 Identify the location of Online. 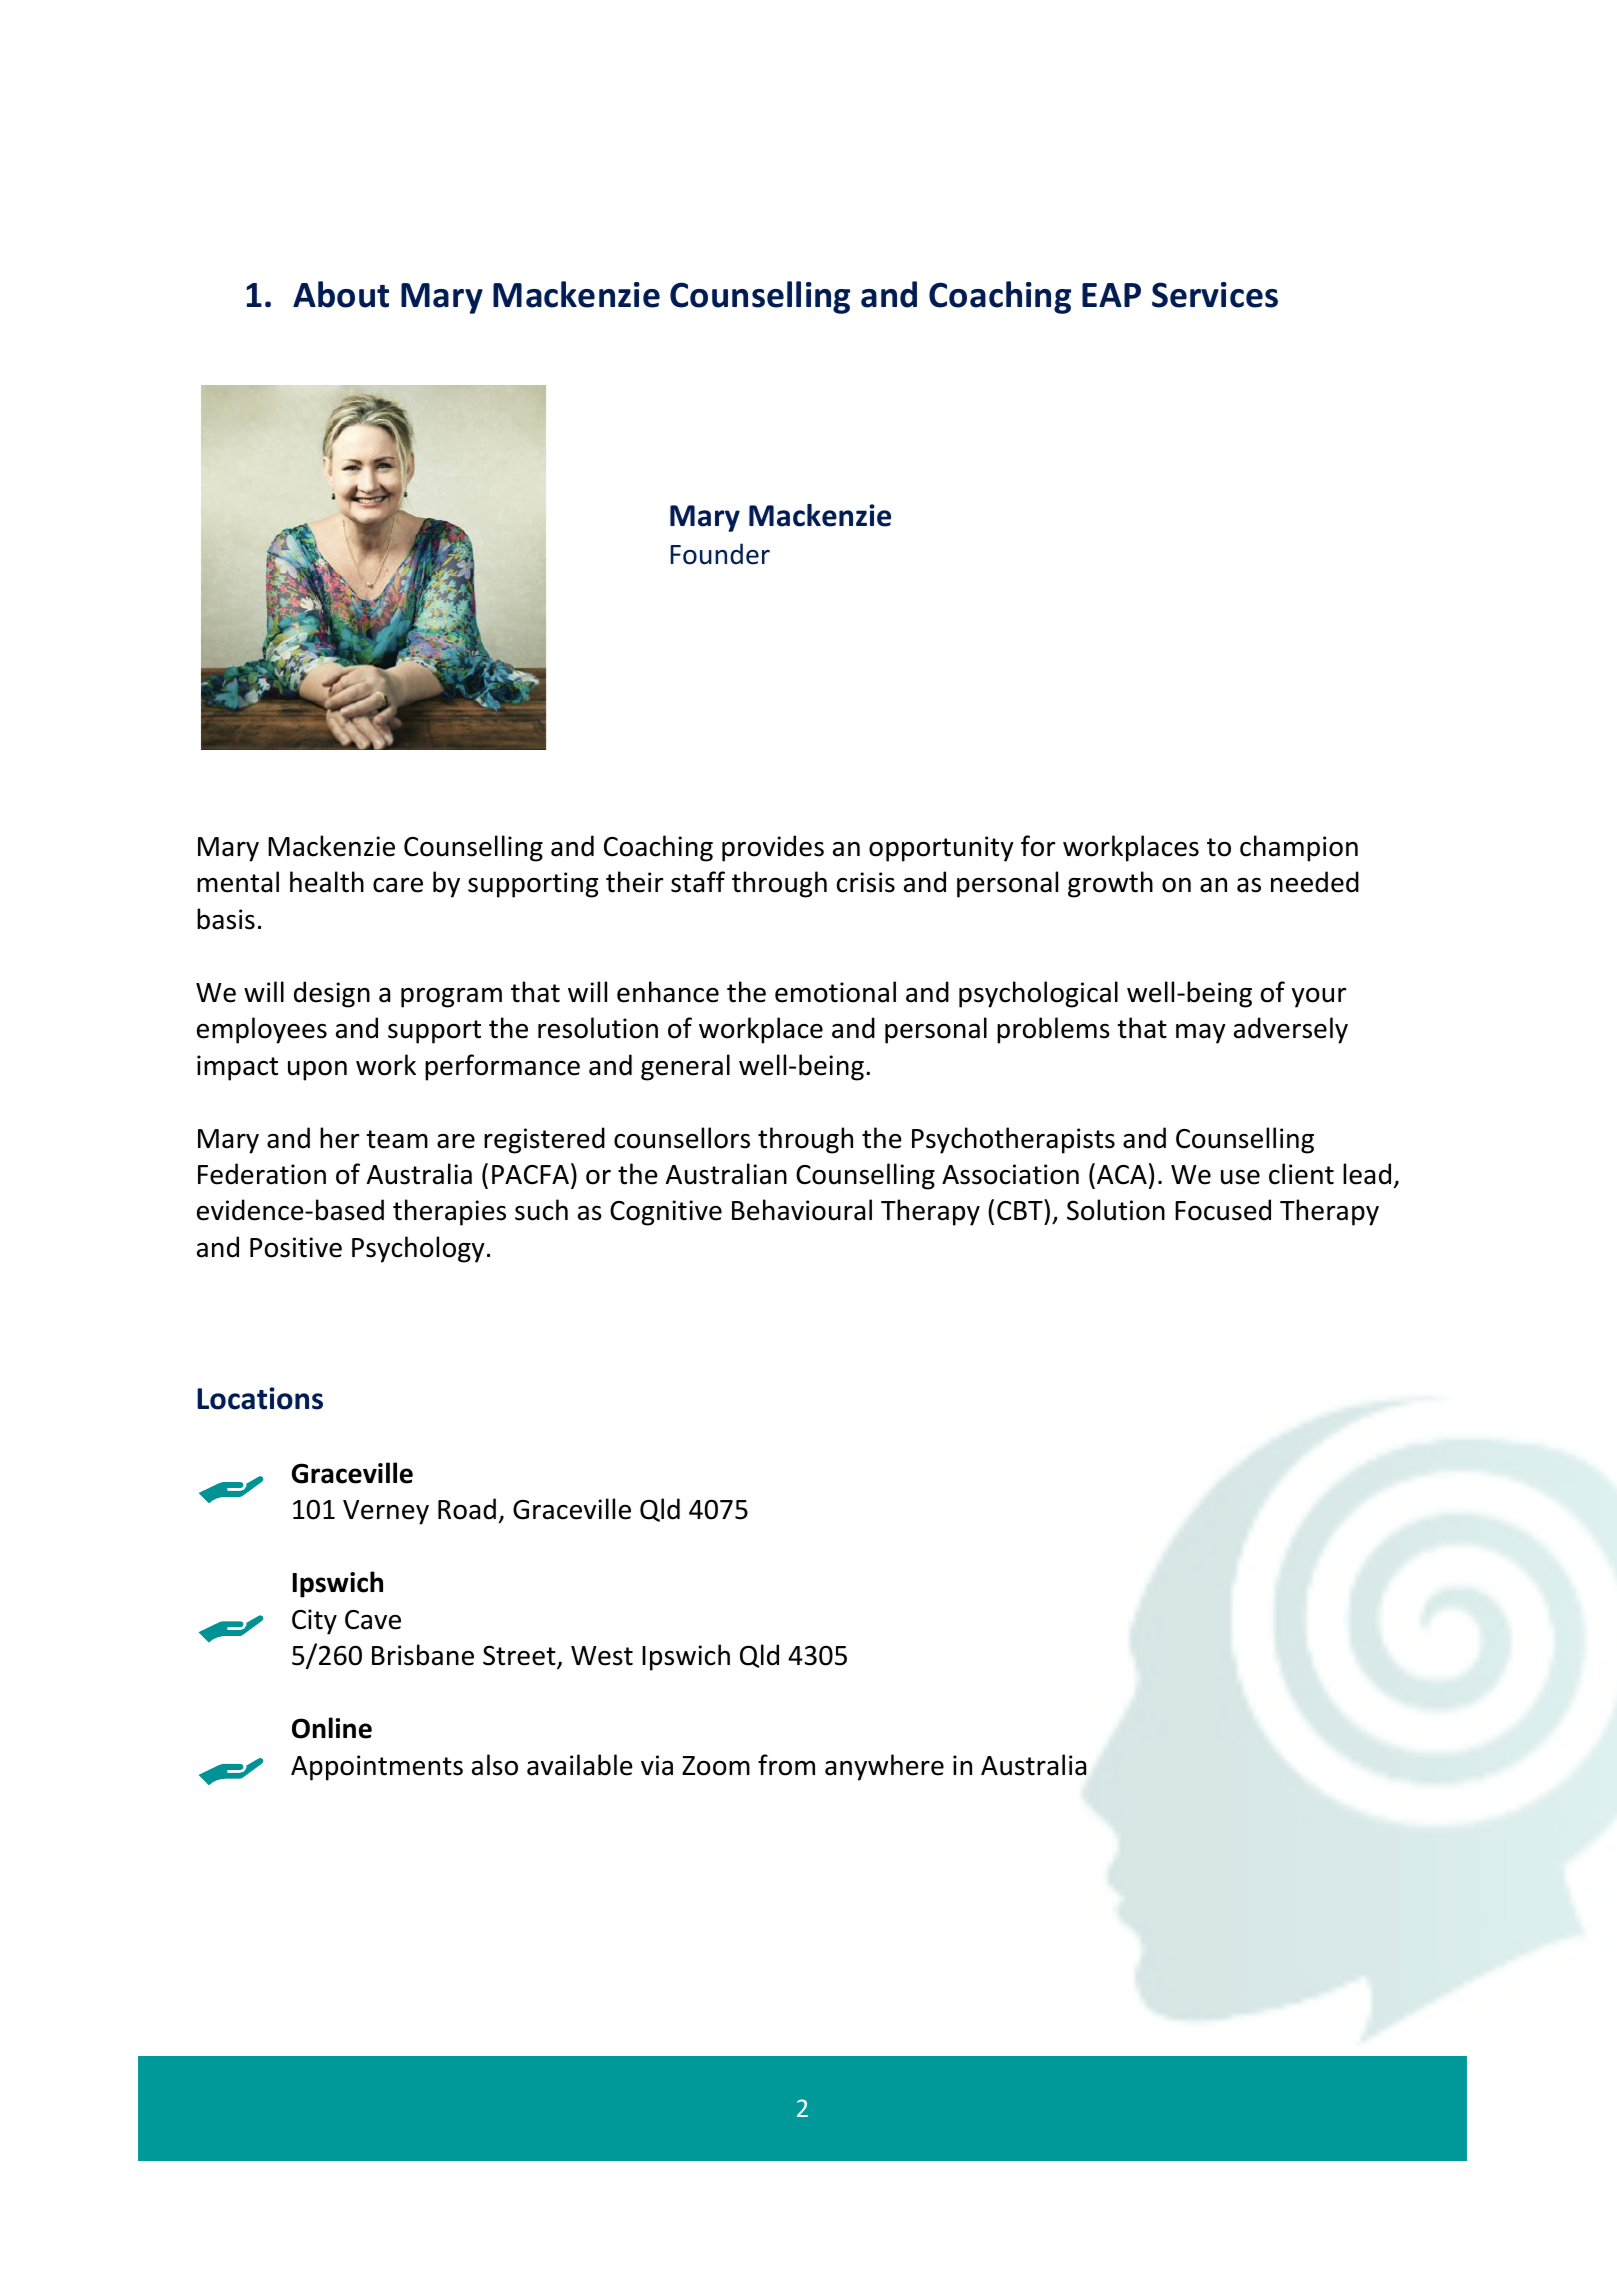
(332, 1728).
